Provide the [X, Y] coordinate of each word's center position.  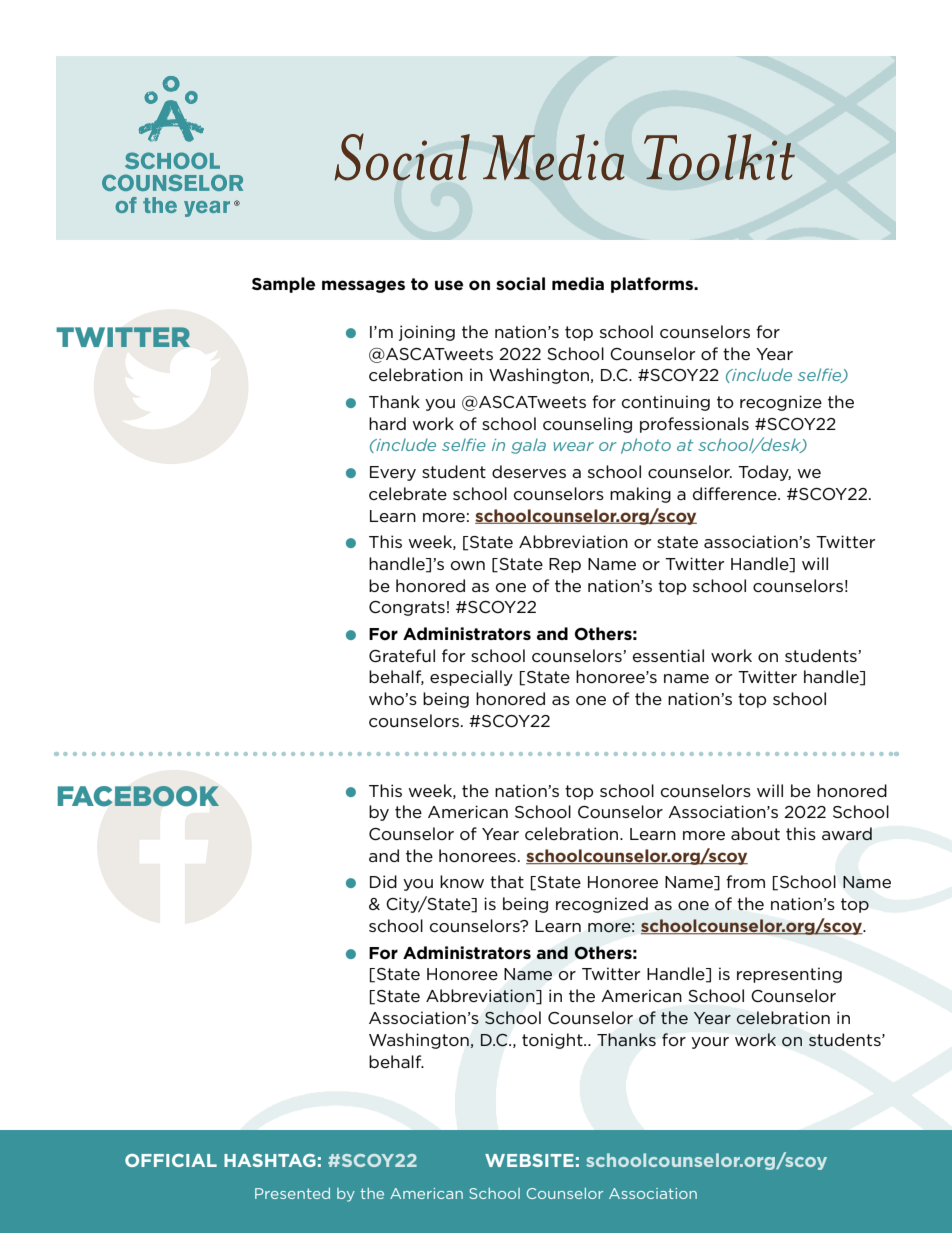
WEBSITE [529, 1160]
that [507, 881]
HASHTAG [270, 1160]
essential [668, 655]
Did [383, 881]
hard [387, 423]
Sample [283, 285]
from [745, 882]
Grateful [402, 656]
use [449, 285]
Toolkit [719, 157]
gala [528, 446]
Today [764, 473]
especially [471, 678]
